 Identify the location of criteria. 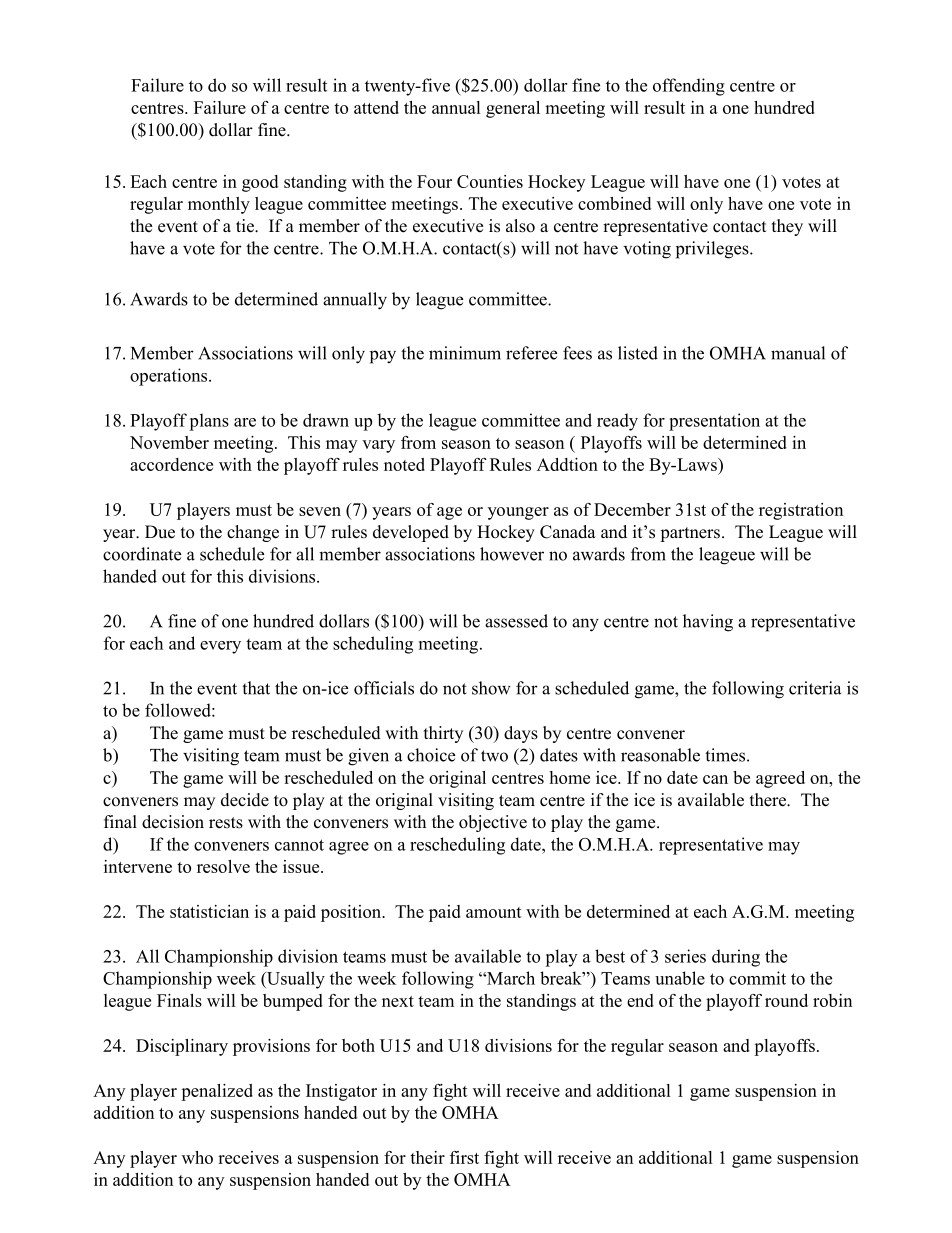
(815, 688).
